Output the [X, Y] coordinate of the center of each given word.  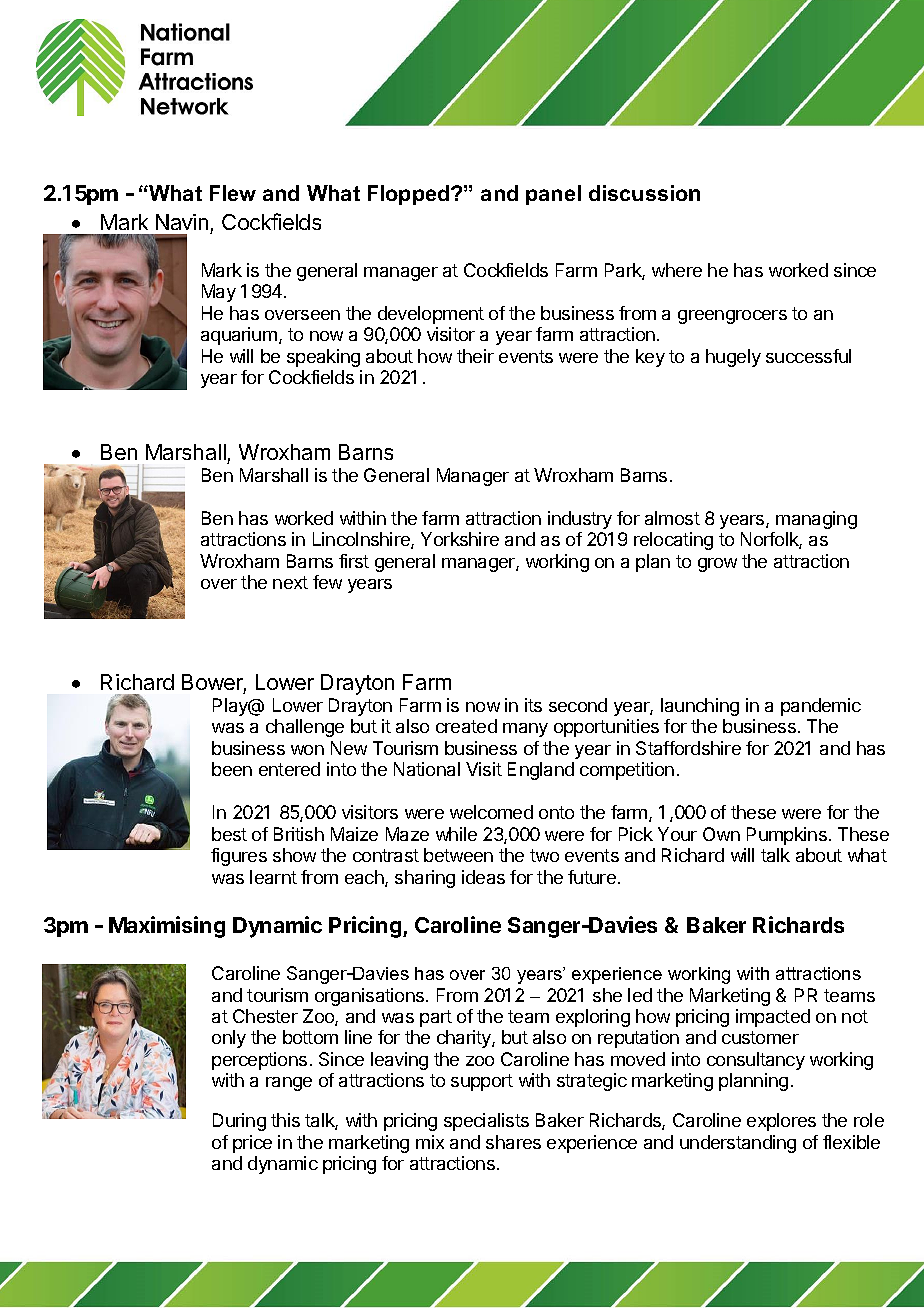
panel [553, 195]
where [677, 270]
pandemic [821, 707]
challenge [305, 728]
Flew [233, 193]
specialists [486, 1122]
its [533, 705]
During [239, 1122]
